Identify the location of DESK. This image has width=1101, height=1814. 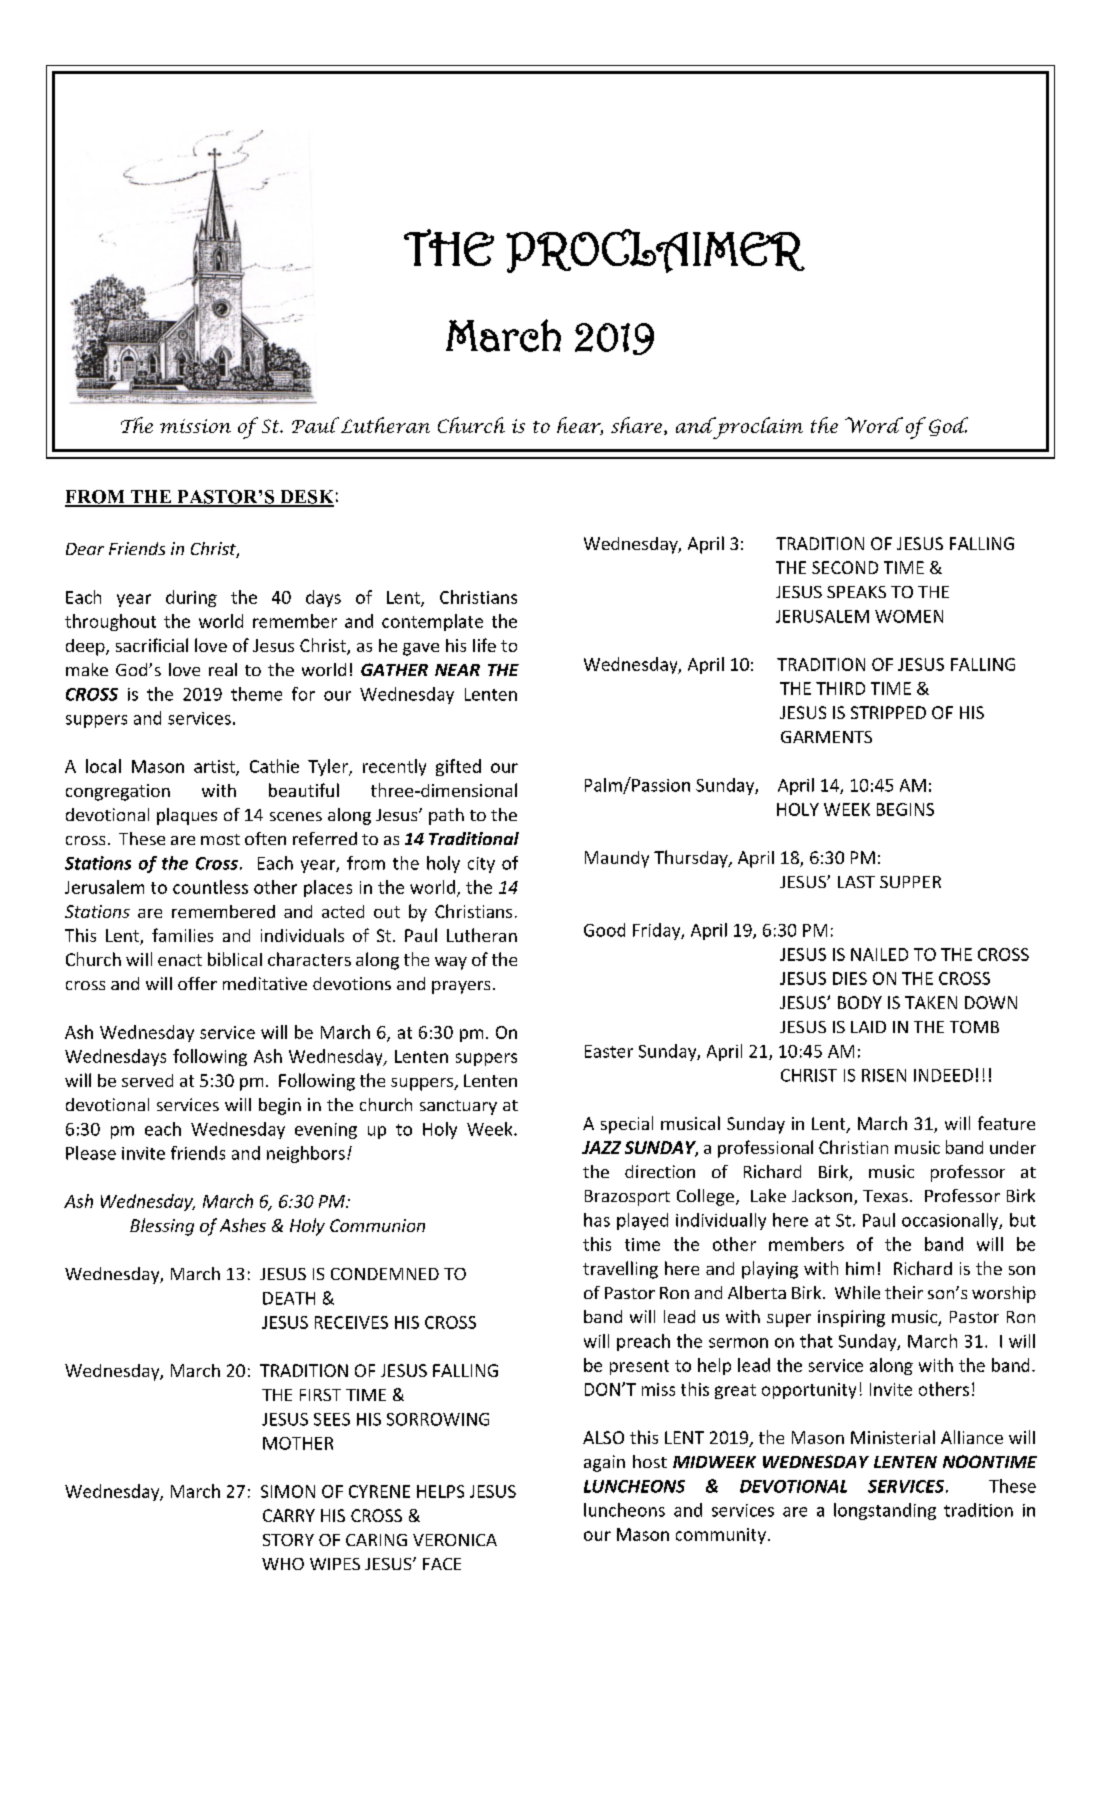
(305, 498).
